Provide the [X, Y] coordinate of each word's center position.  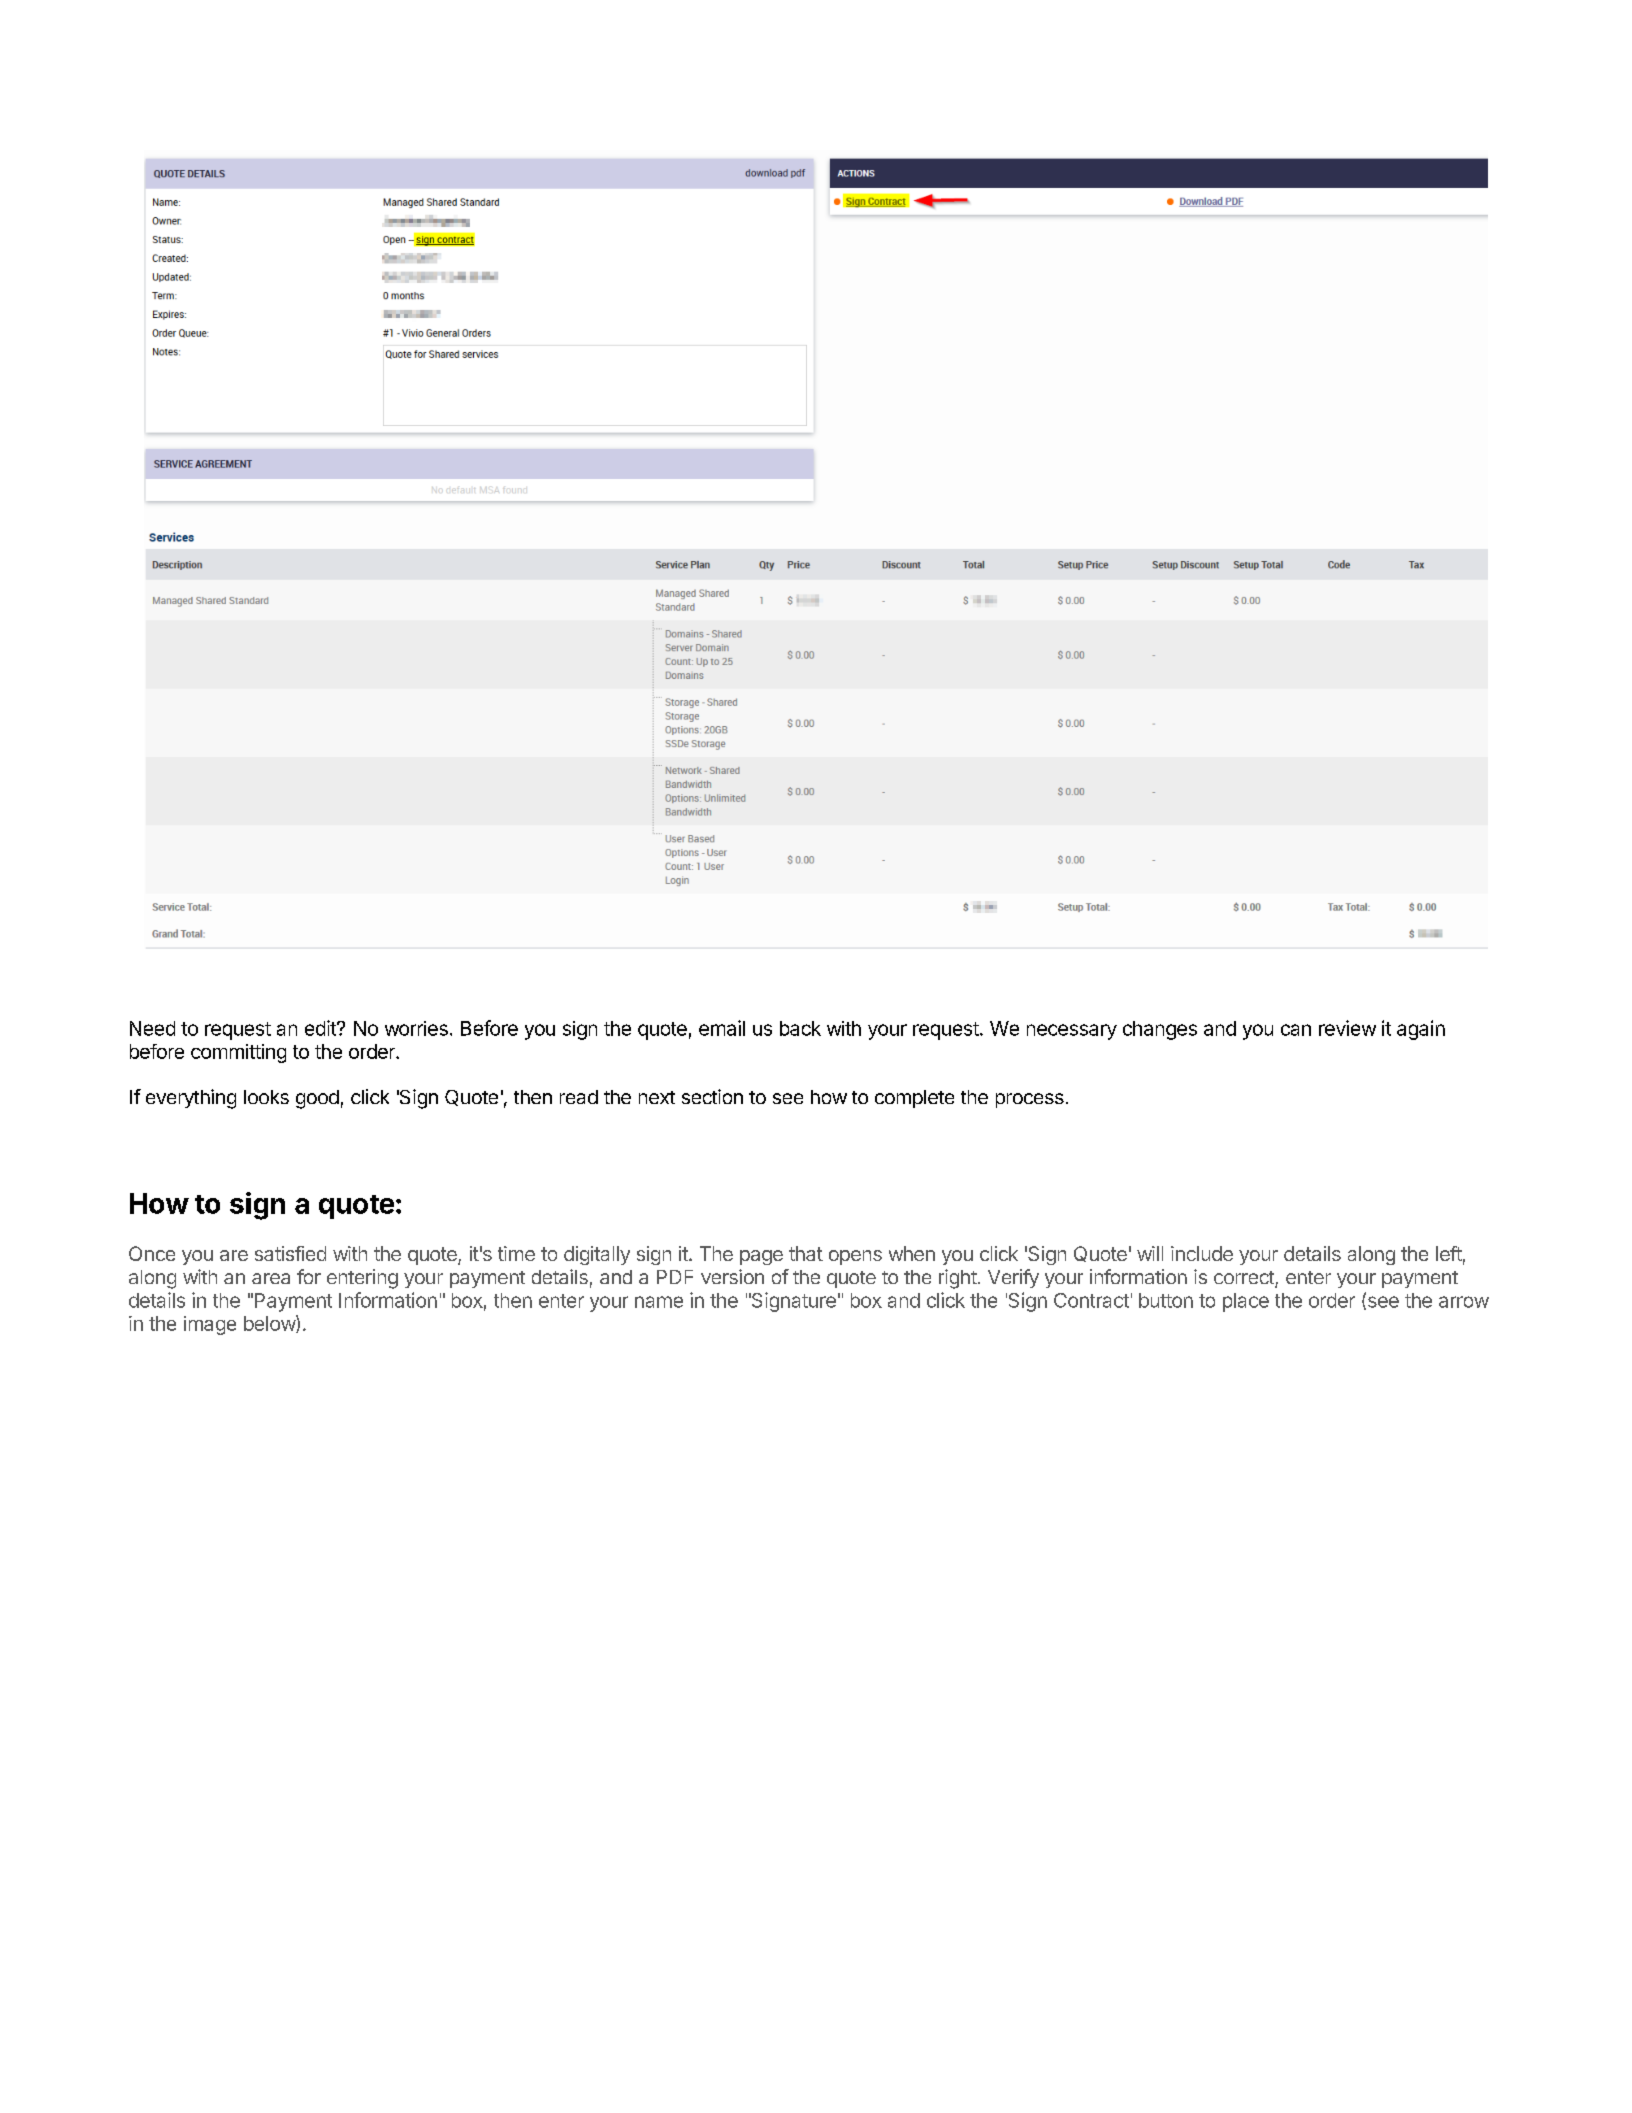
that [806, 1253]
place [1246, 1302]
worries [416, 1028]
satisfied [290, 1253]
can [1296, 1030]
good [317, 1099]
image [210, 1325]
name [659, 1302]
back [800, 1028]
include [1202, 1253]
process [1030, 1100]
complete [914, 1099]
